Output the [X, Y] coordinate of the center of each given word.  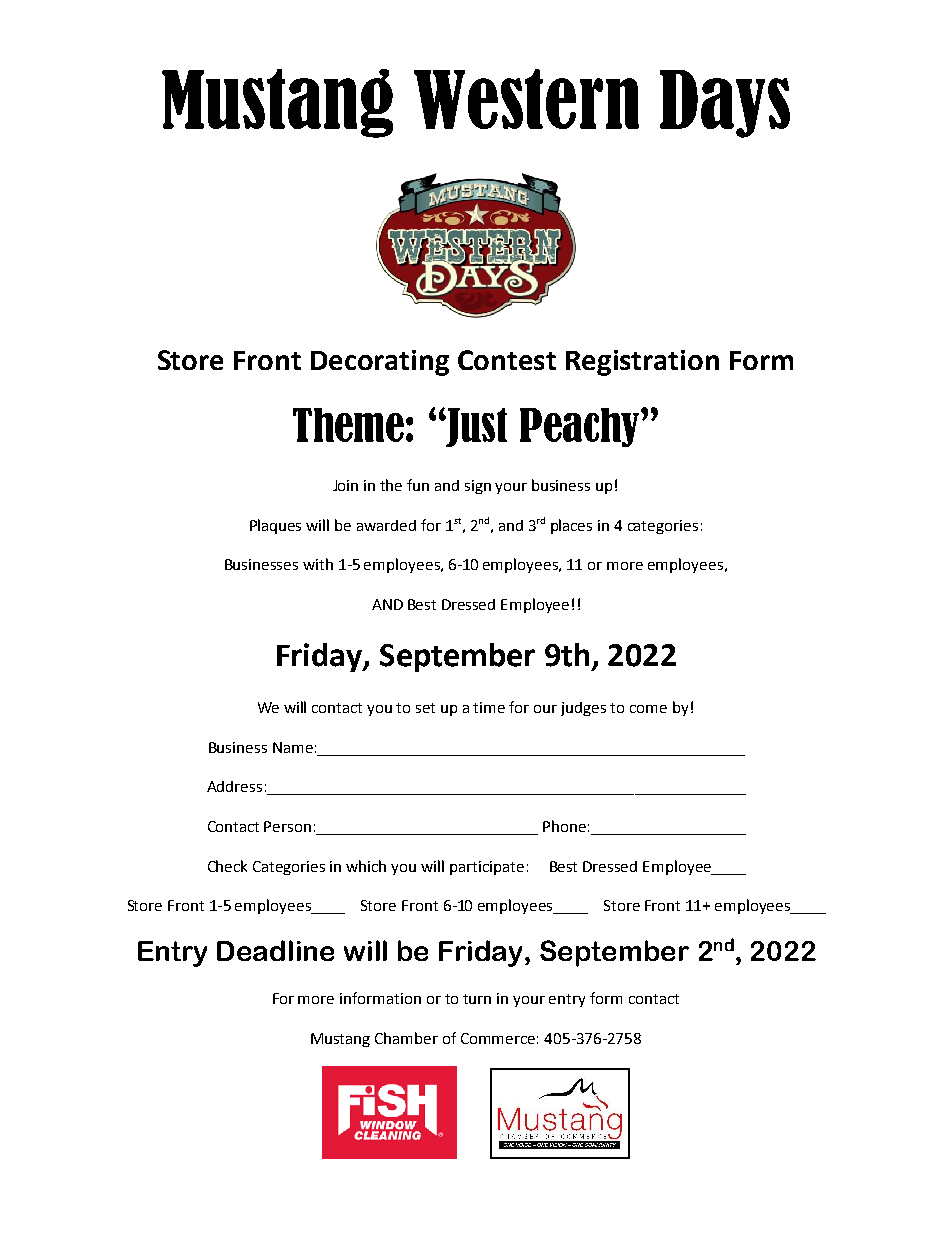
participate [487, 868]
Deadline [275, 950]
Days [725, 104]
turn [477, 999]
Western [526, 99]
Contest [507, 360]
